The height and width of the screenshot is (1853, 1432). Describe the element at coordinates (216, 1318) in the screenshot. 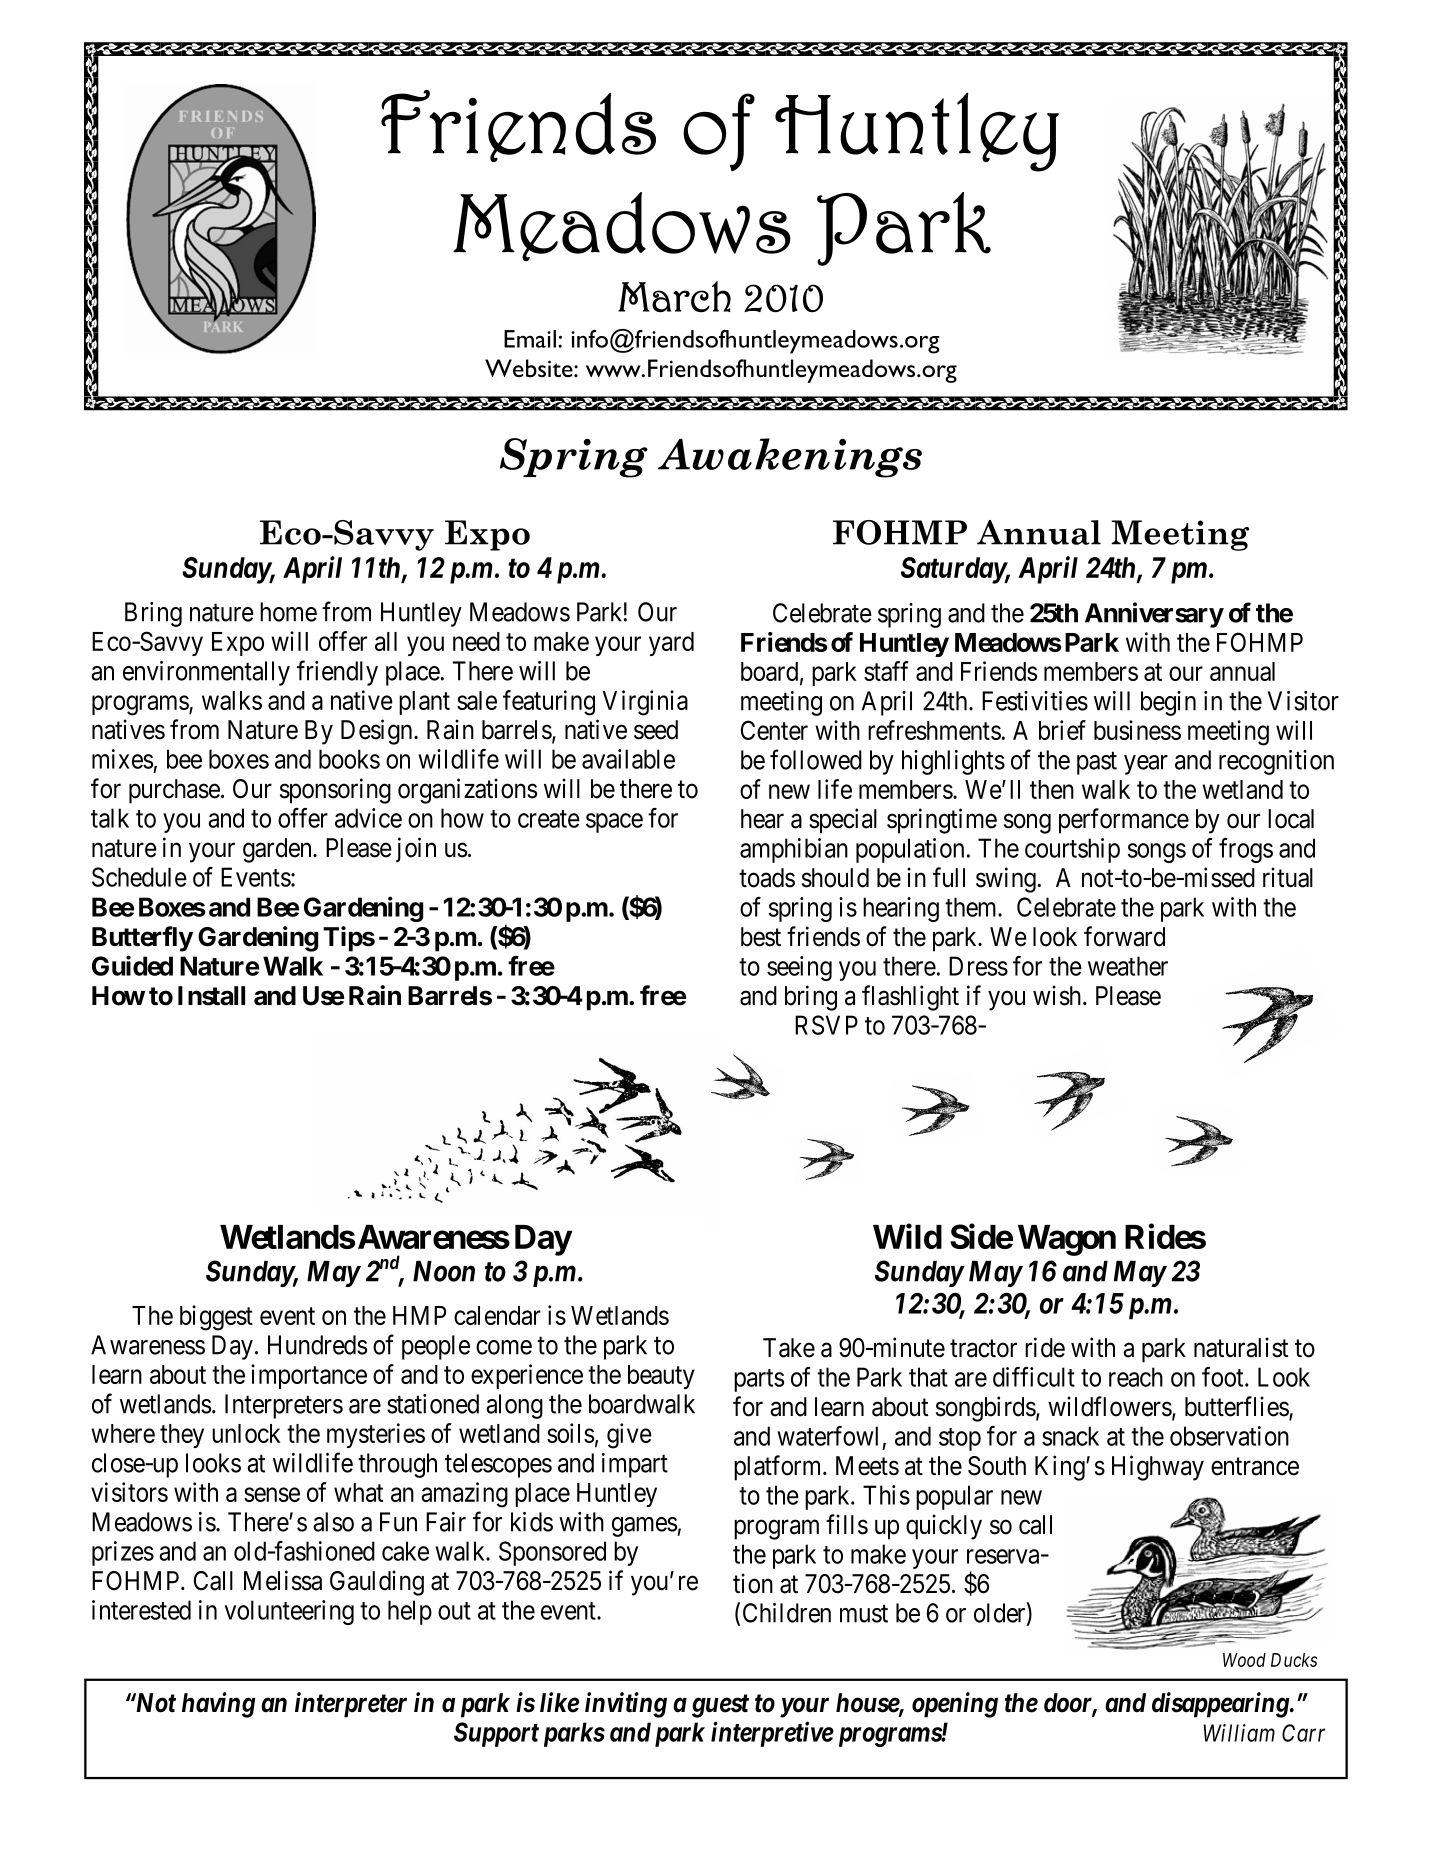

I see `biggest` at that location.
